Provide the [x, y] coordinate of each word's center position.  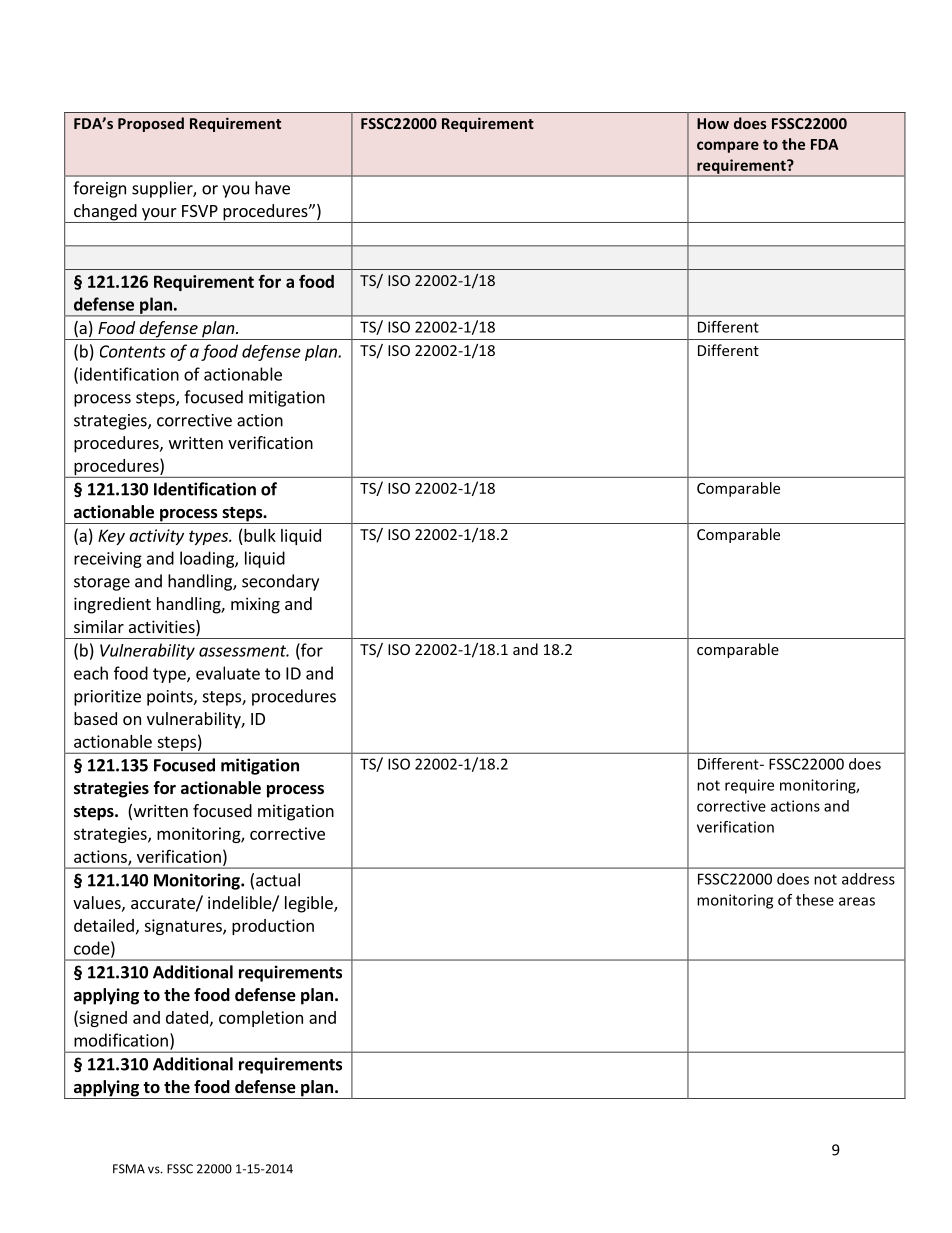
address [868, 879]
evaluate [228, 673]
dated [187, 1017]
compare [728, 147]
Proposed [151, 124]
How [713, 123]
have [272, 188]
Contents [133, 351]
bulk [260, 535]
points [171, 698]
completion [261, 1019]
